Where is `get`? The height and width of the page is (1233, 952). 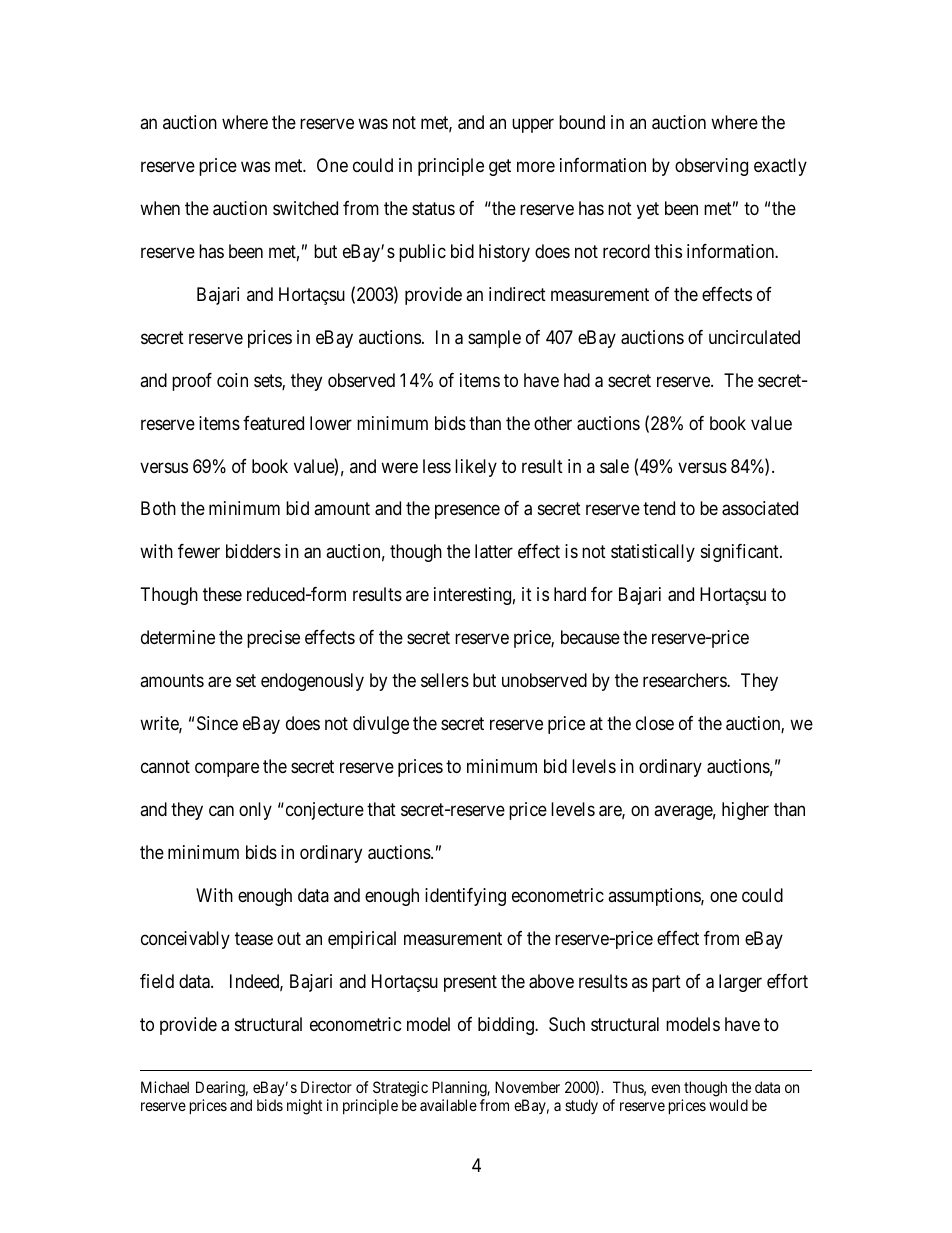
get is located at coordinates (500, 167).
